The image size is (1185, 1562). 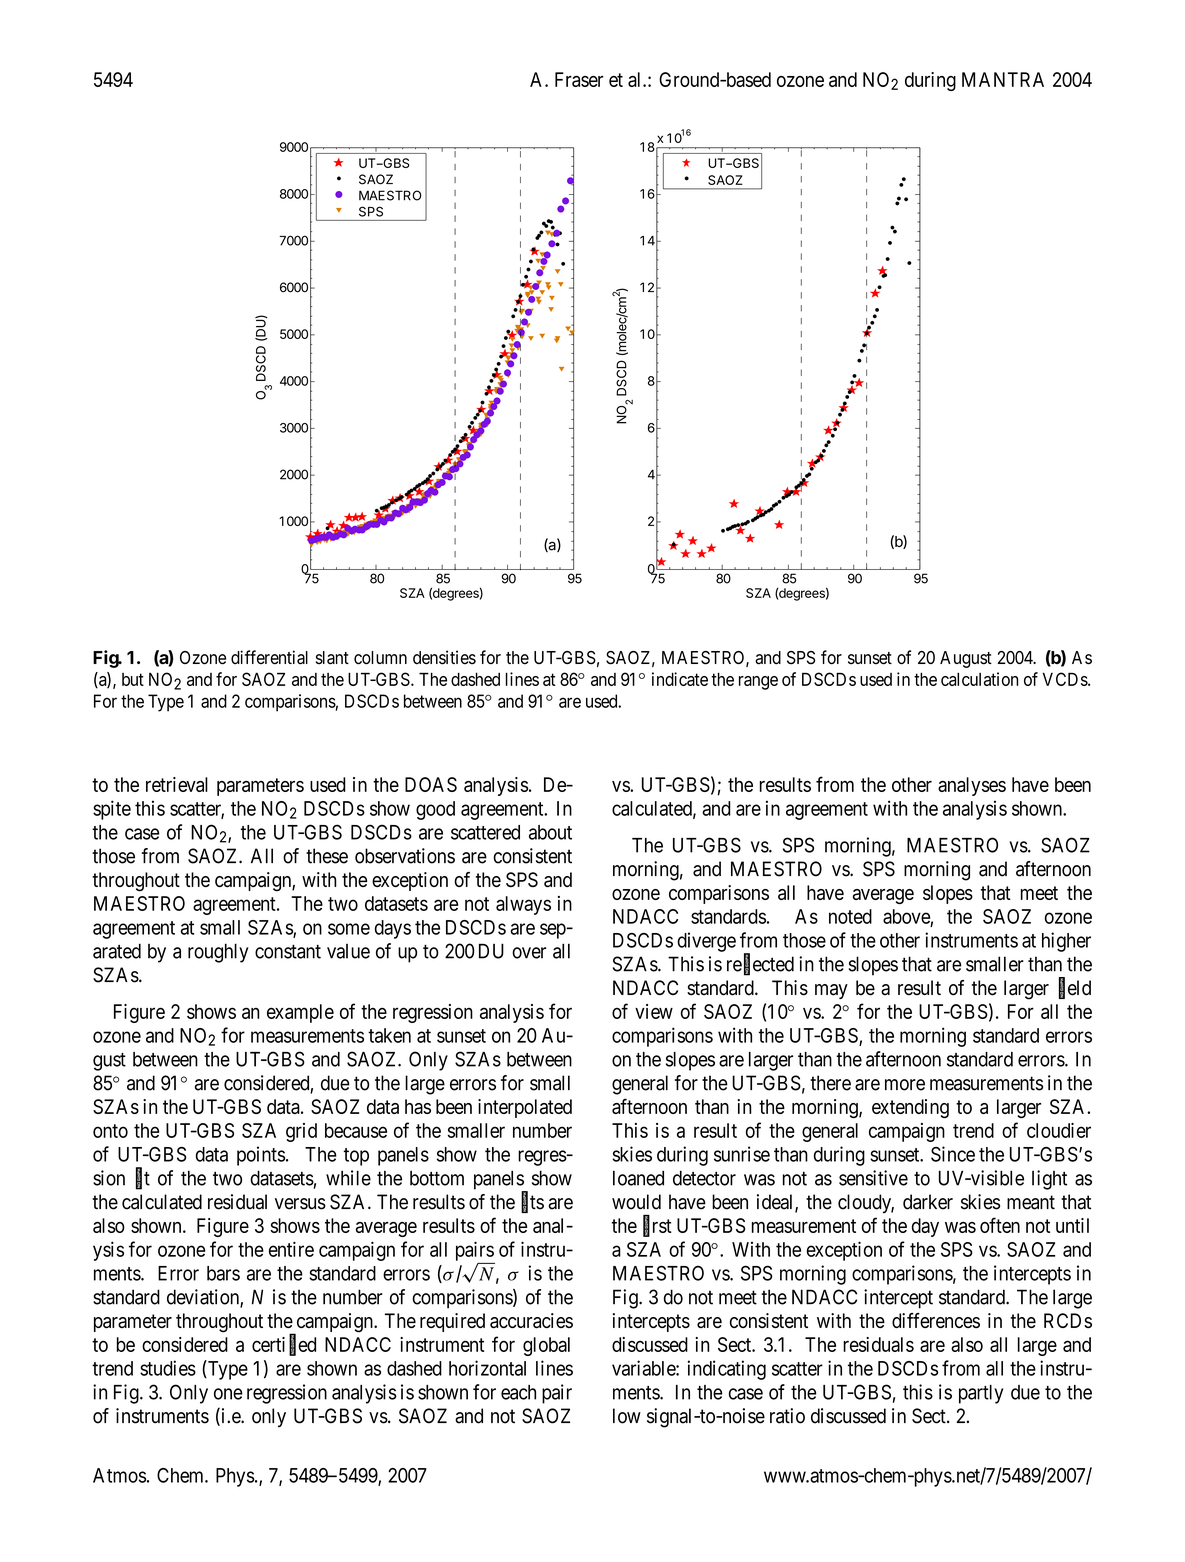 What do you see at coordinates (218, 953) in the screenshot?
I see `roughly` at bounding box center [218, 953].
